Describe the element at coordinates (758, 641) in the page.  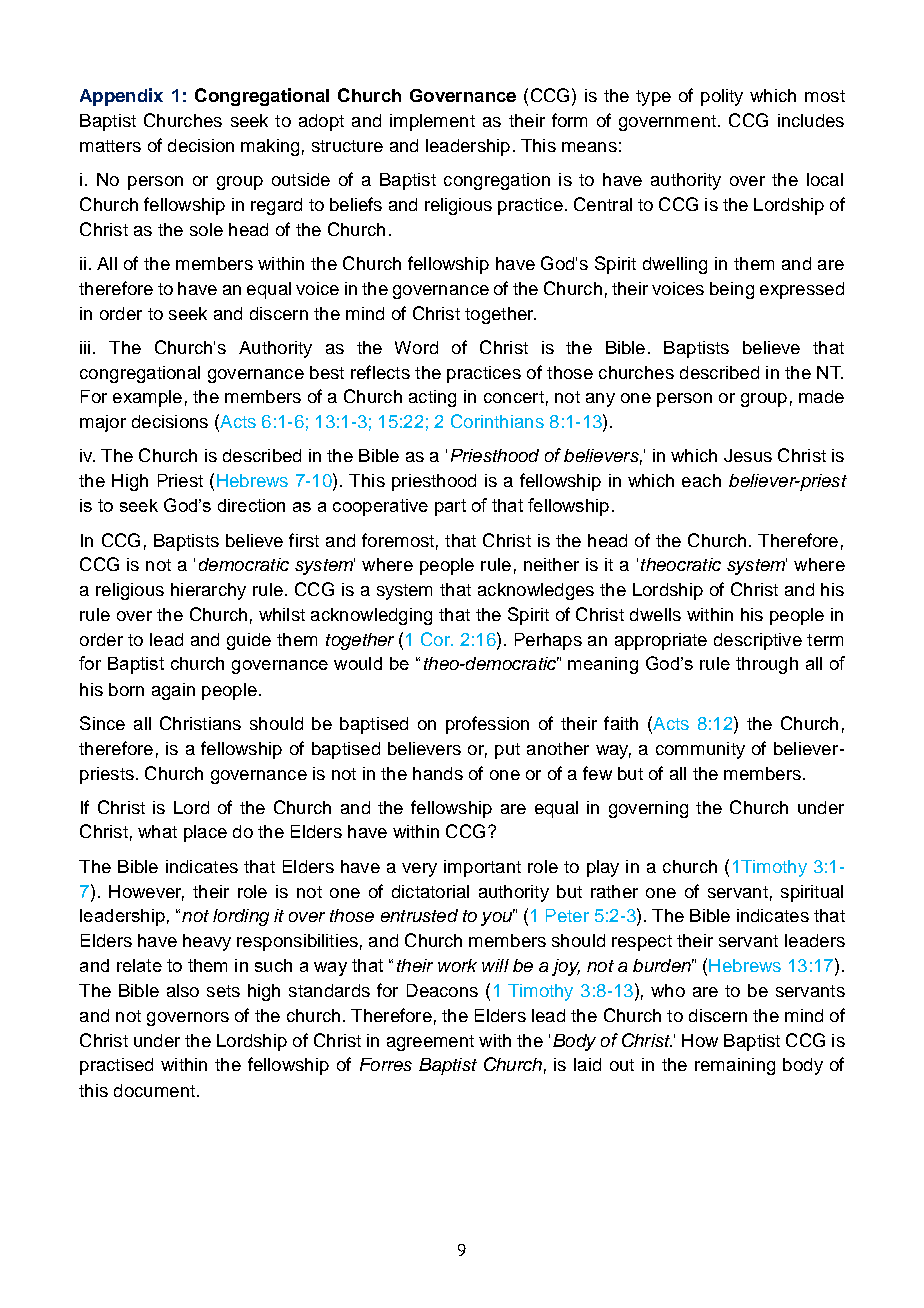
I see `descriptive` at that location.
